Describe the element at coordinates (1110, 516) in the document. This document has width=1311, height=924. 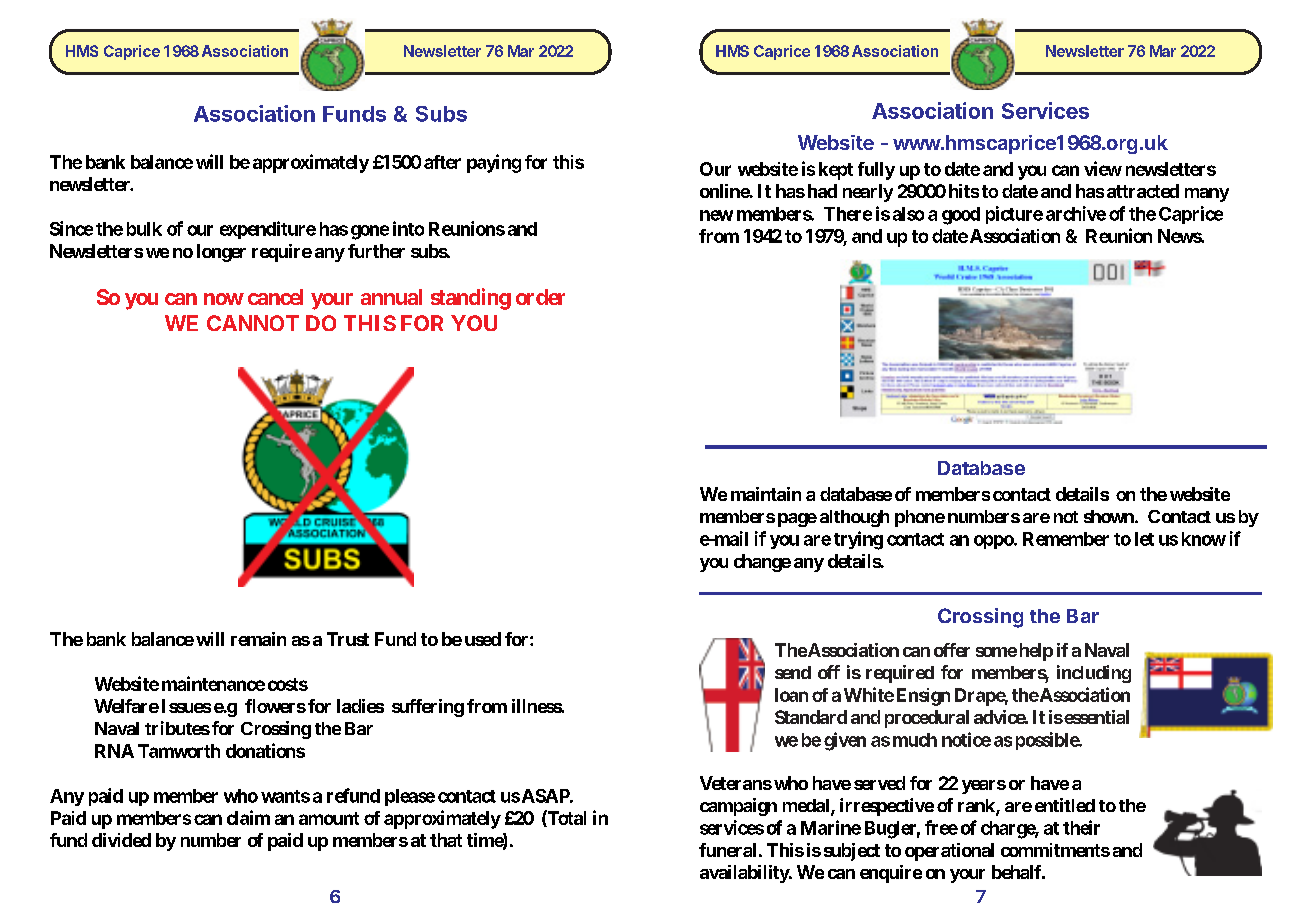
I see `shown` at that location.
